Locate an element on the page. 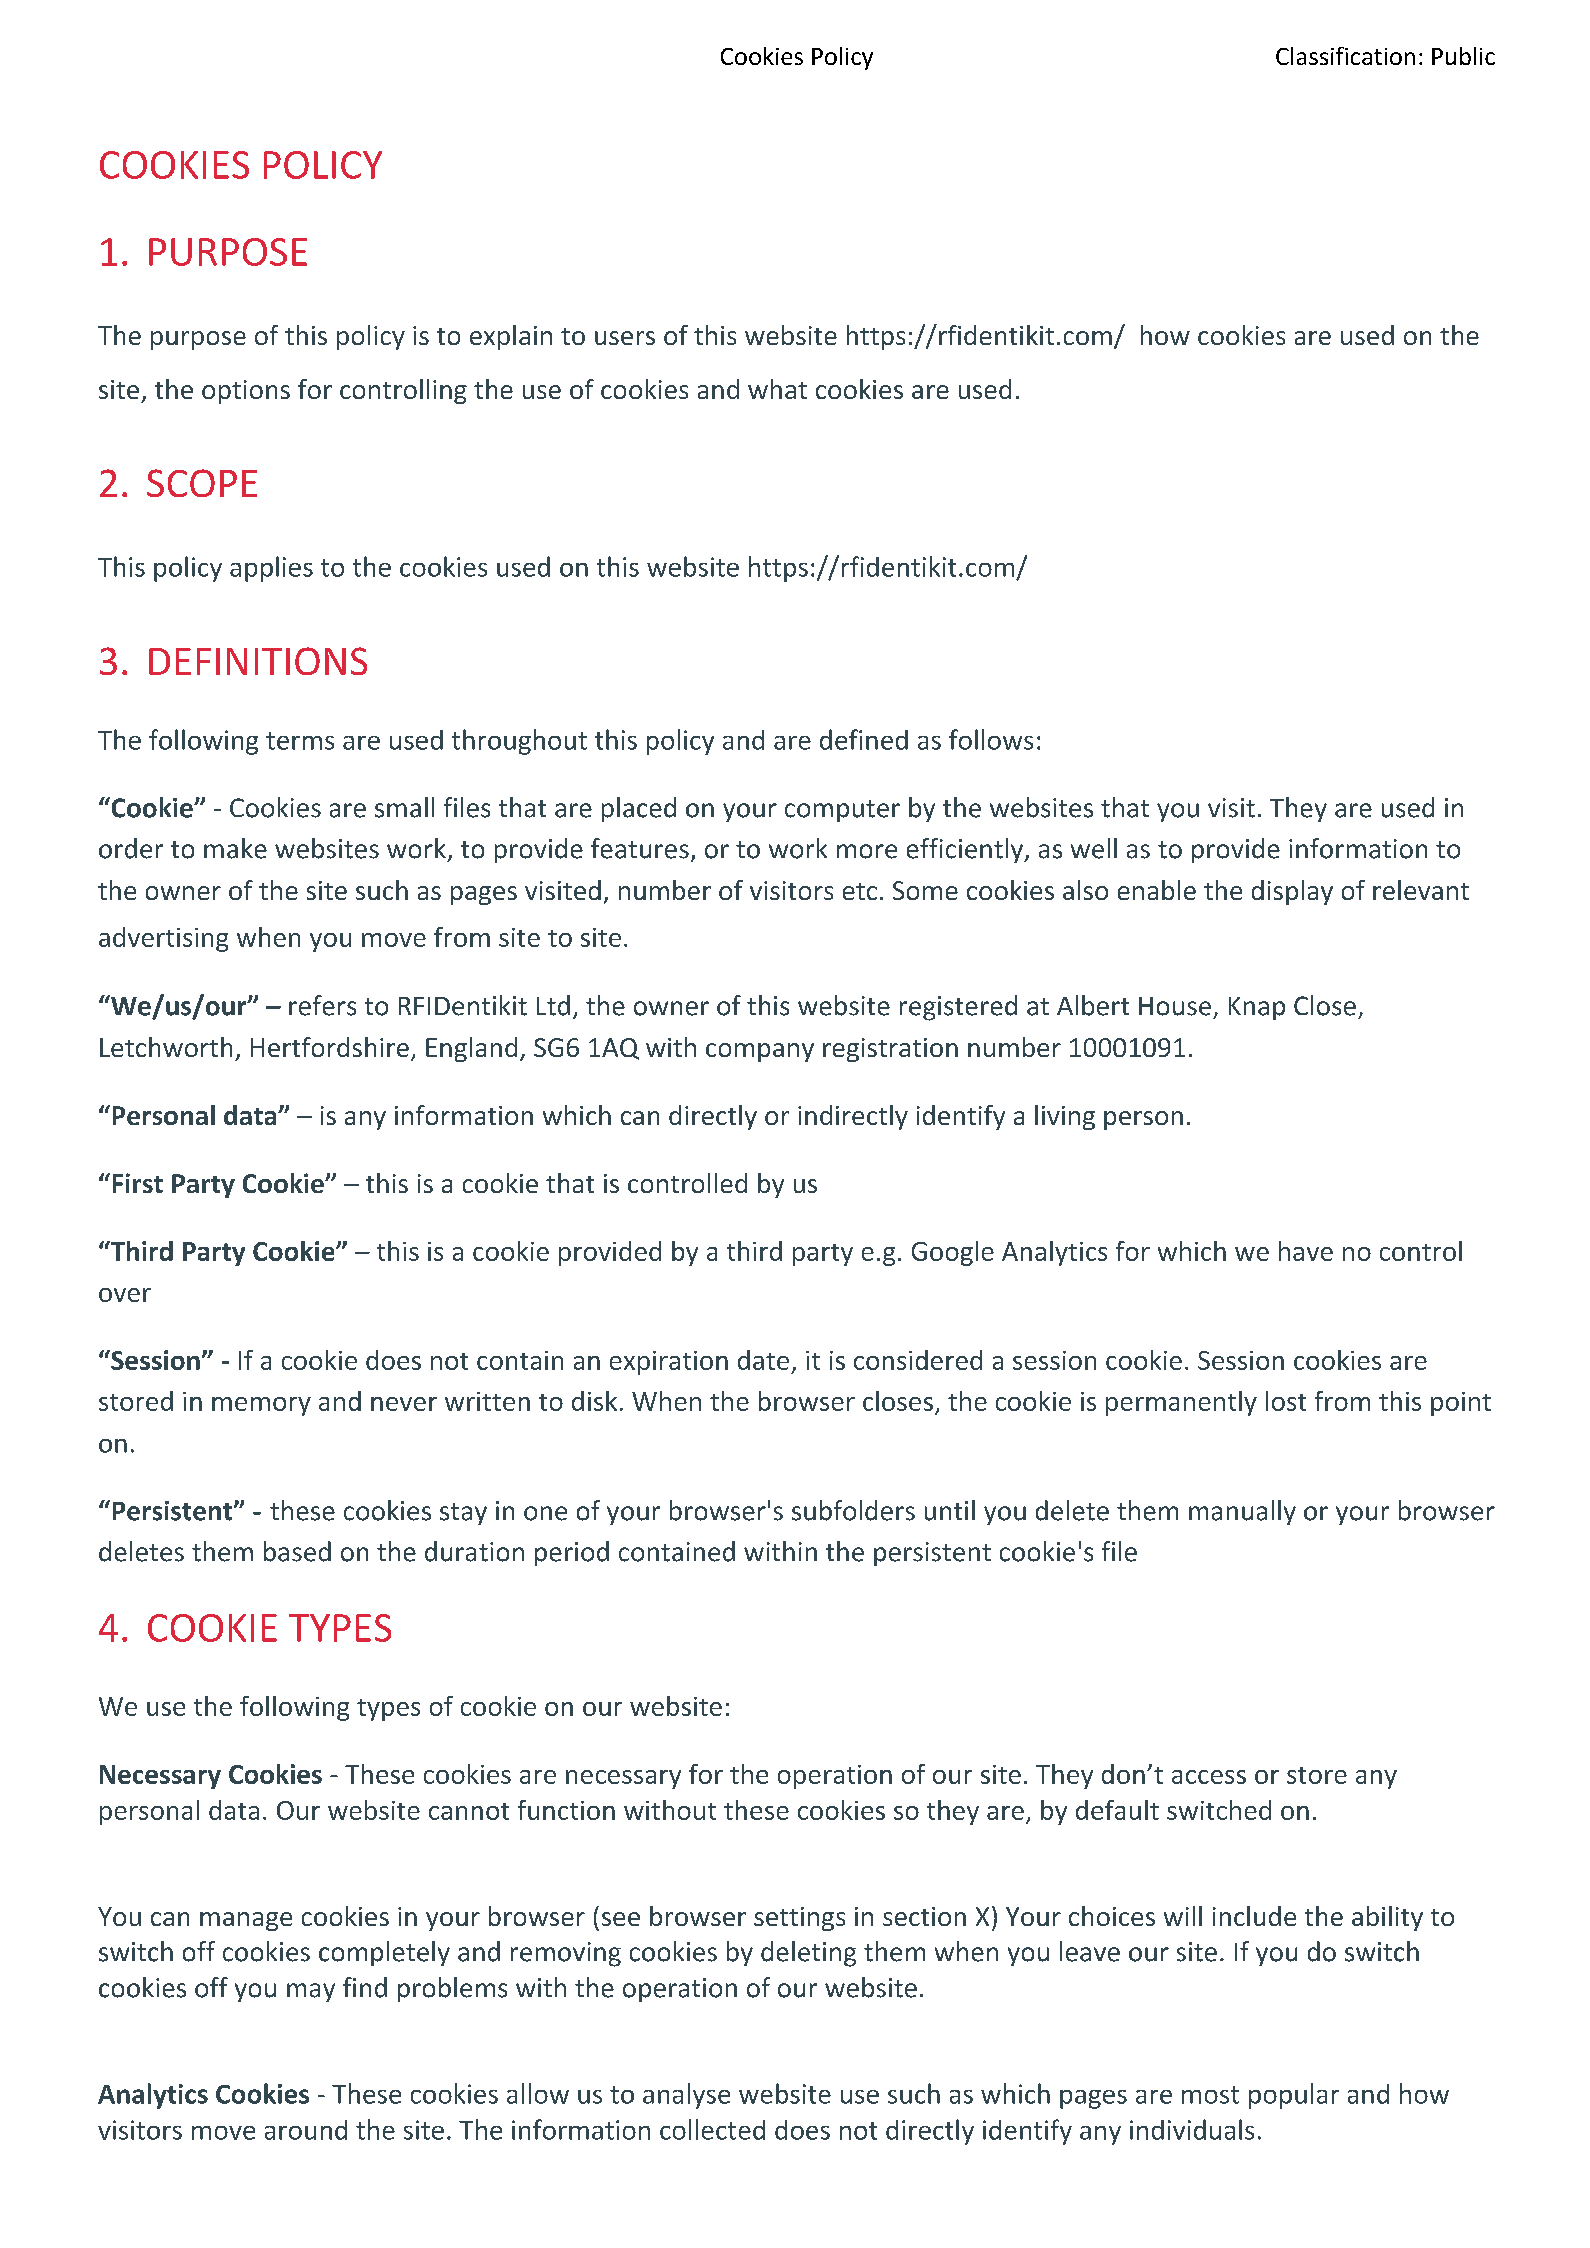 Image resolution: width=1590 pixels, height=2248 pixels. applies is located at coordinates (271, 569).
